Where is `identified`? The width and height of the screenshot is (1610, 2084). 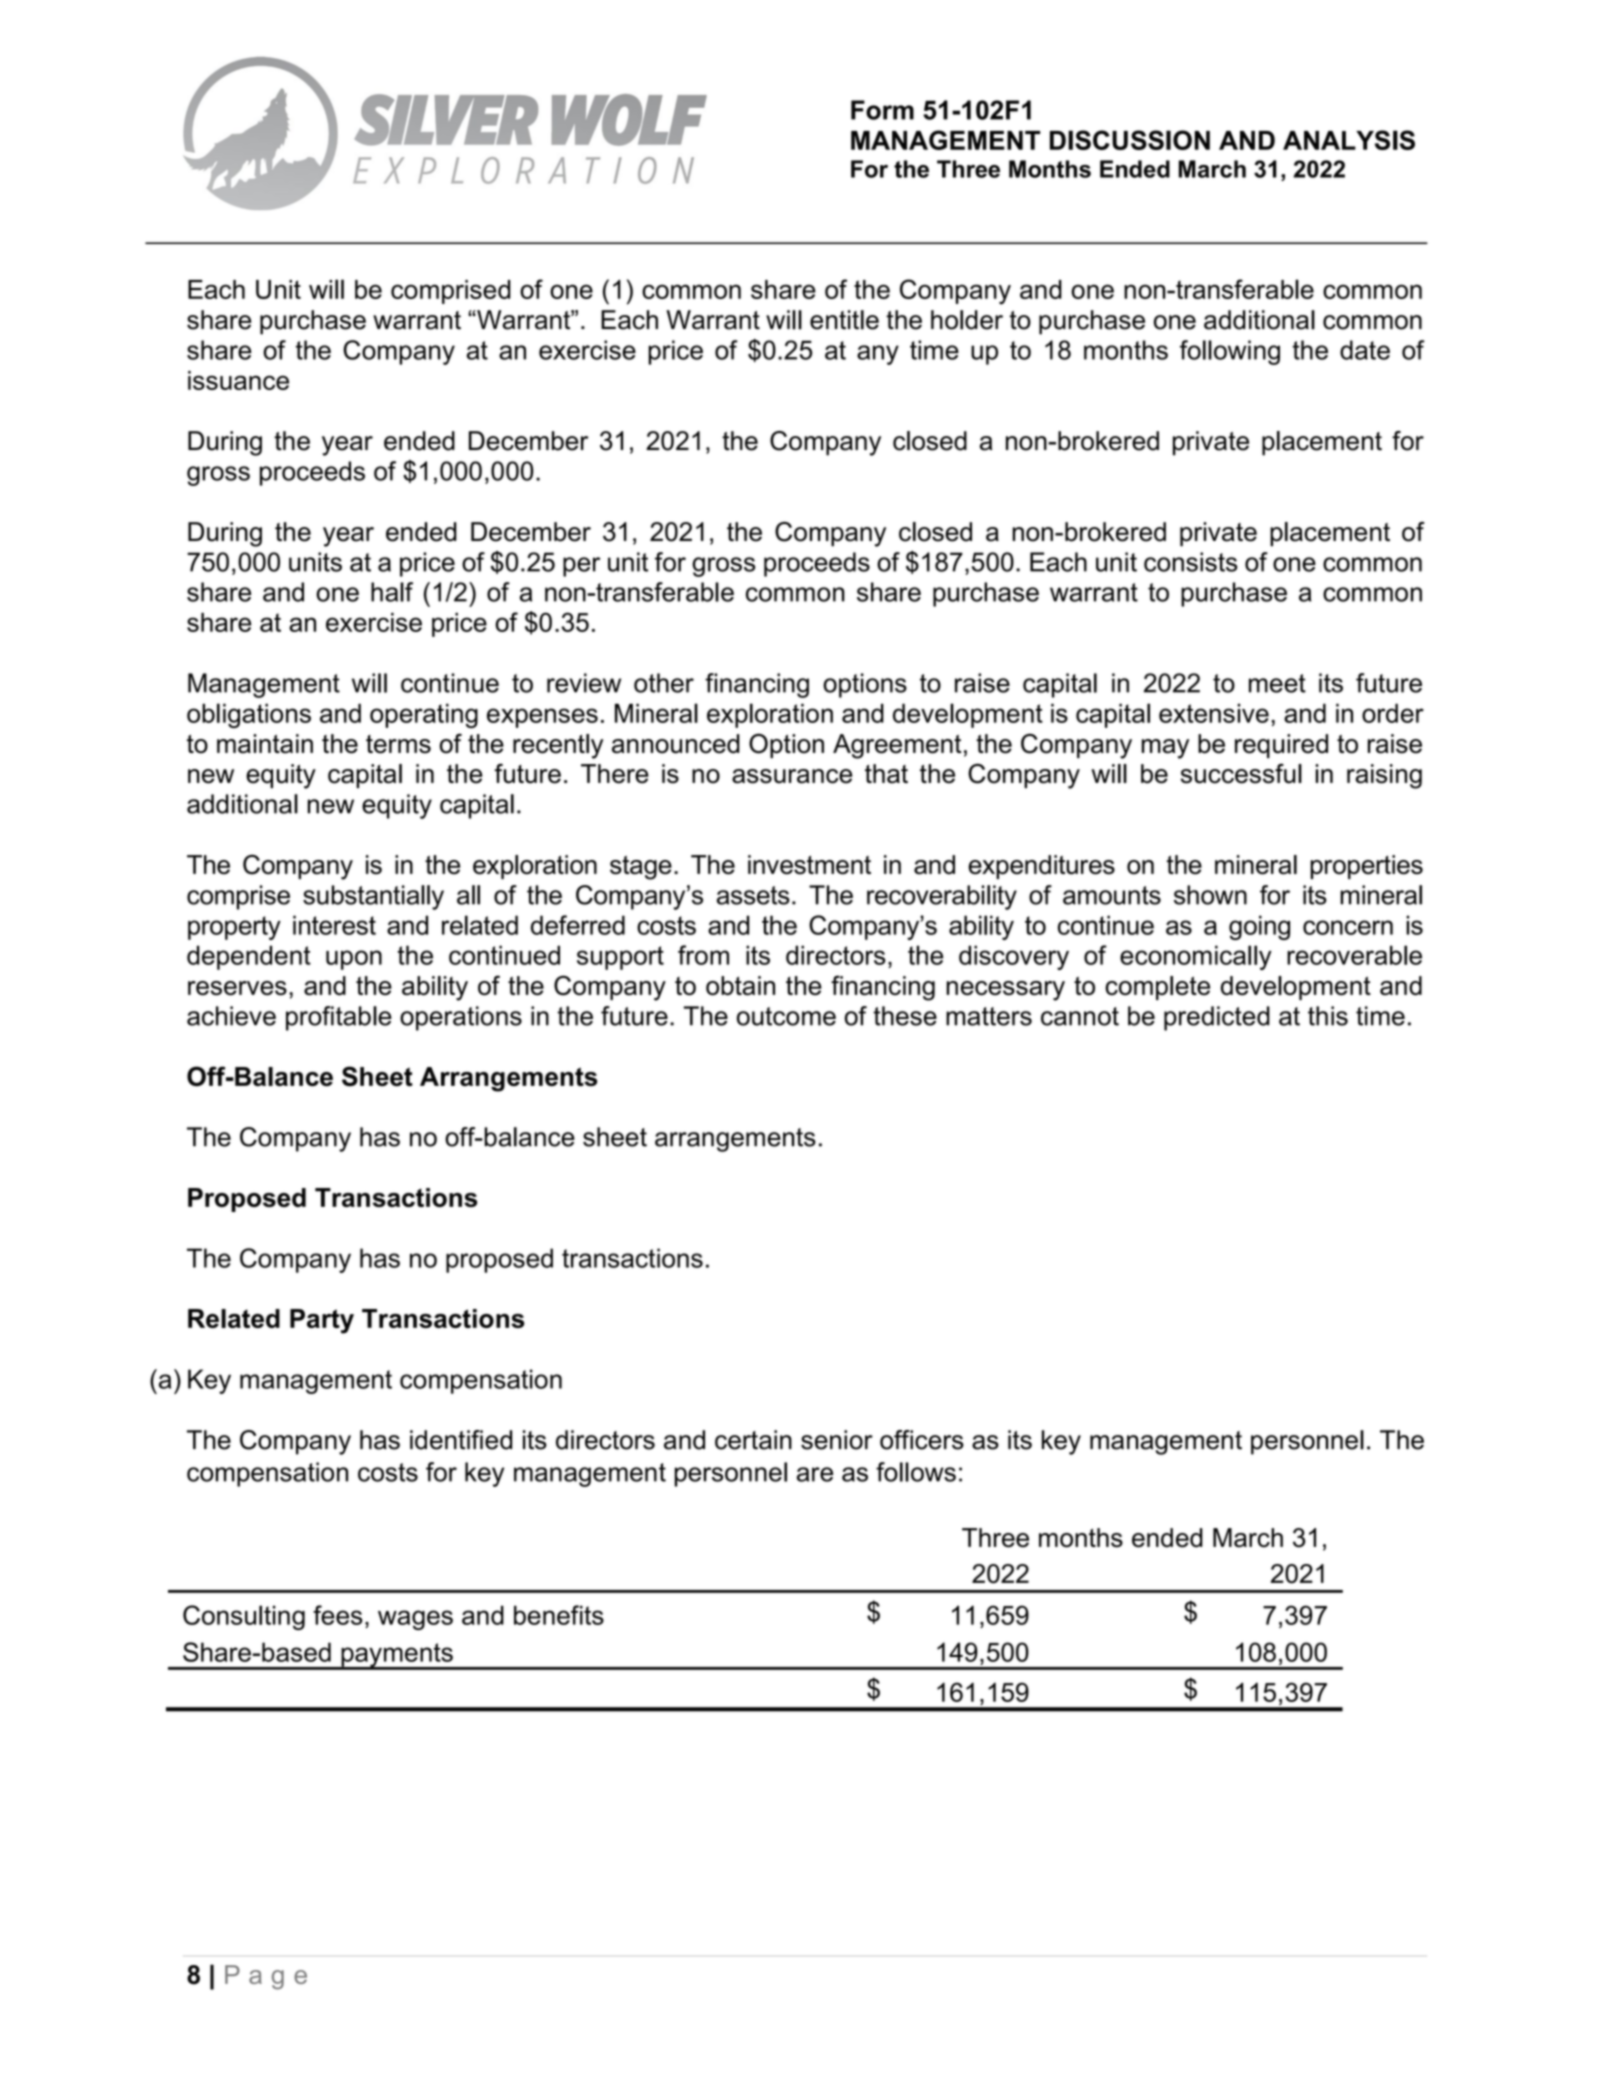
identified is located at coordinates (461, 1440).
